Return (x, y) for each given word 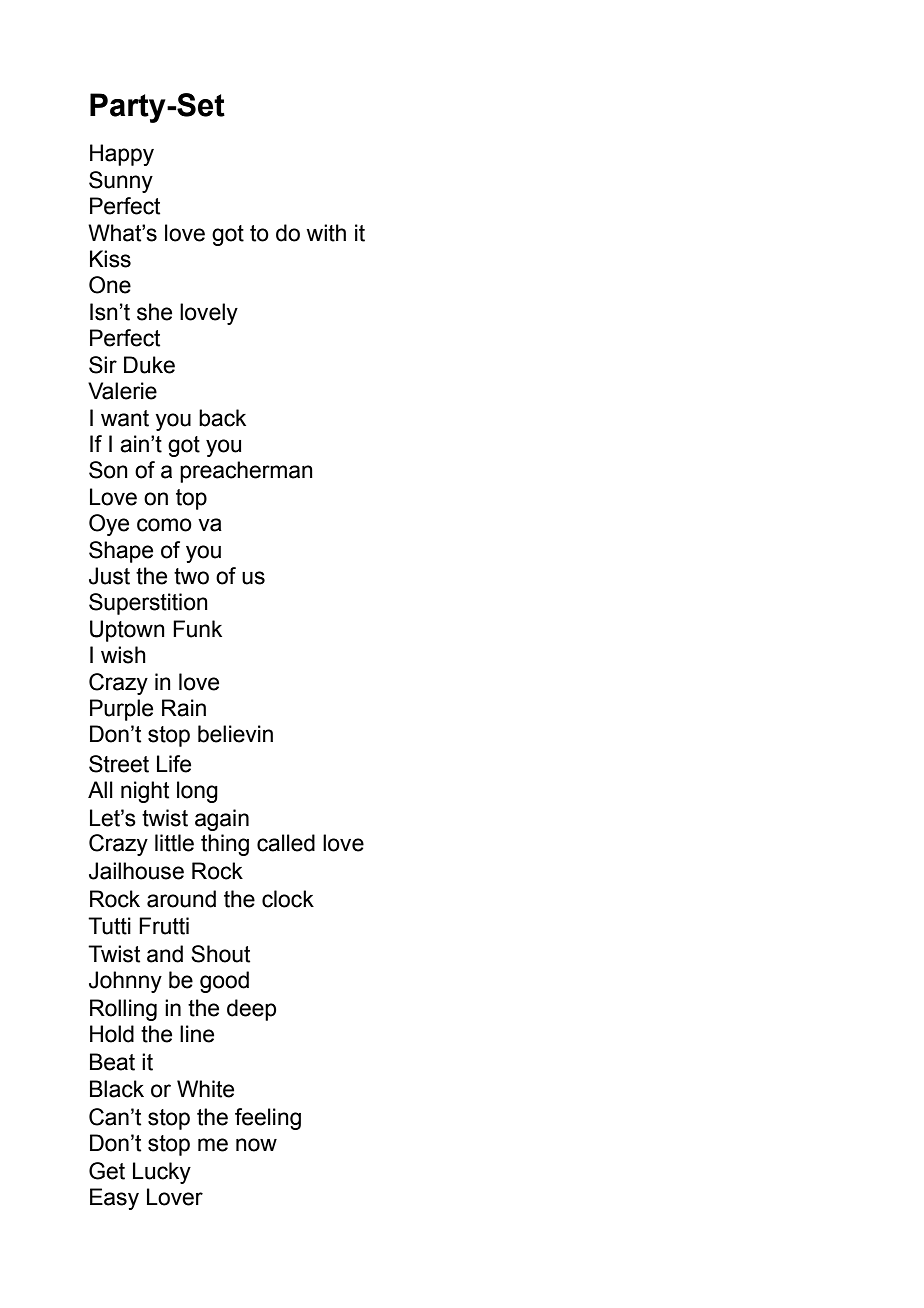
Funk (197, 629)
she (154, 312)
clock (288, 899)
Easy (114, 1199)
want (125, 418)
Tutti (109, 926)
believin (235, 734)
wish (123, 655)
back (222, 418)
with (326, 233)
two (191, 576)
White (205, 1089)
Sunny (121, 182)
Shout (220, 954)
